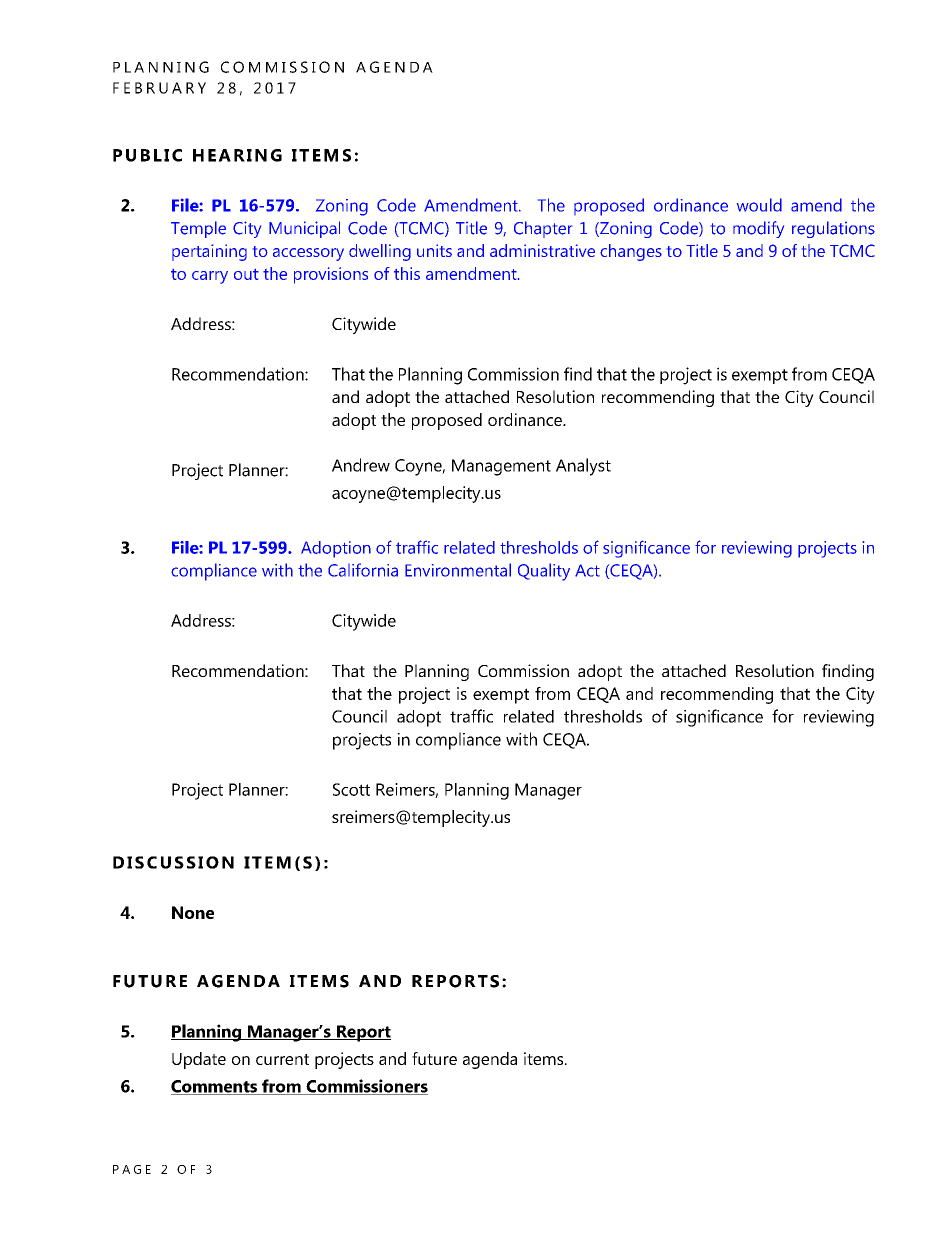 The height and width of the page is (1233, 952). Describe the element at coordinates (583, 467) in the page. I see `Analyst` at that location.
